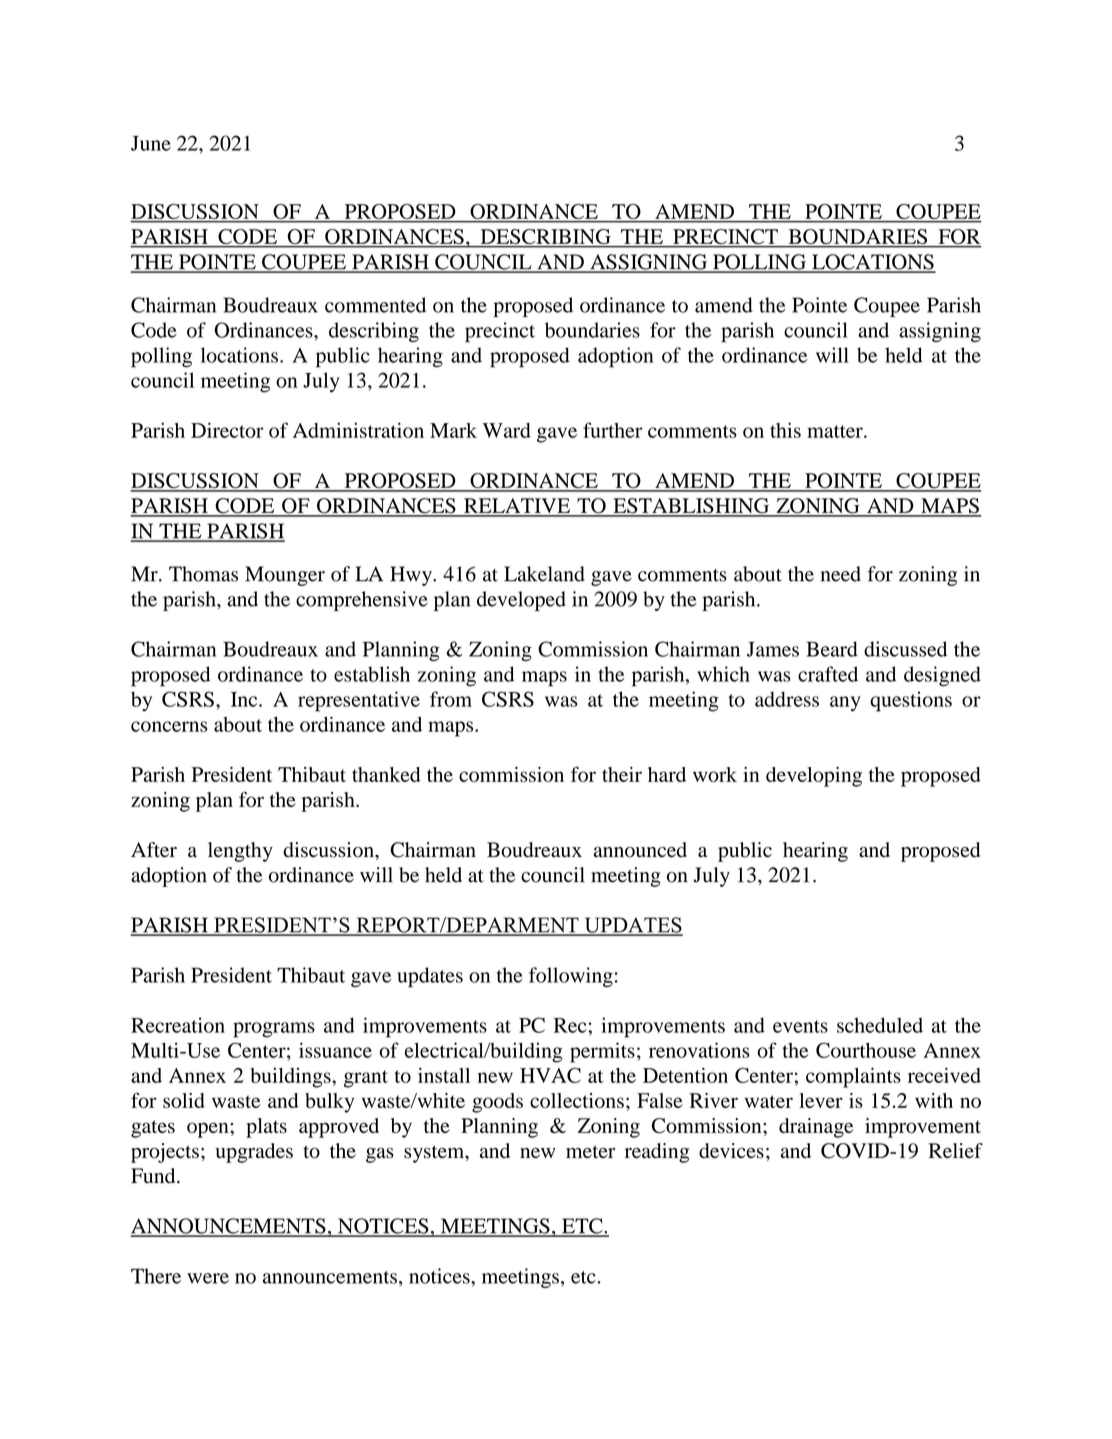  Describe the element at coordinates (845, 704) in the document. I see `any` at that location.
